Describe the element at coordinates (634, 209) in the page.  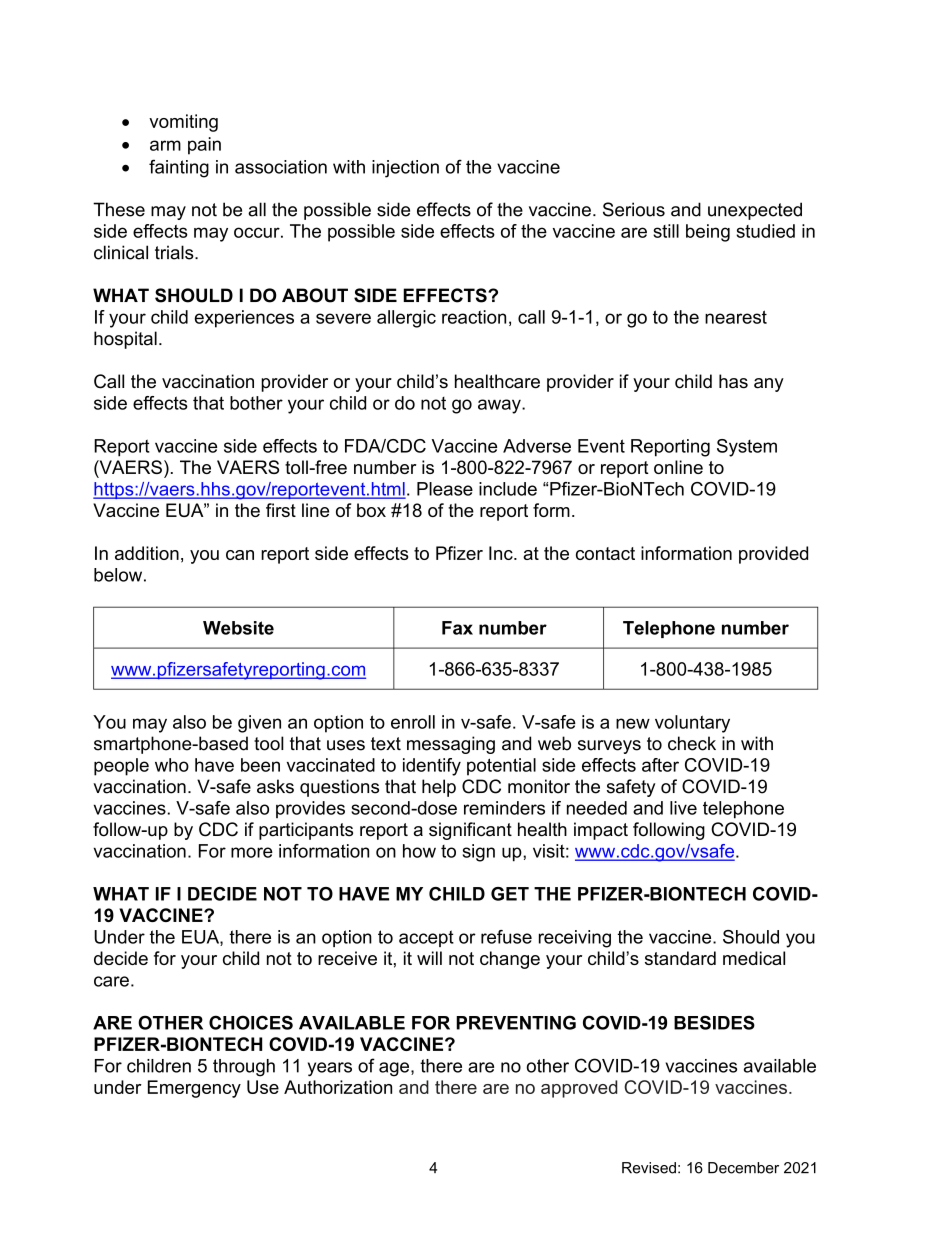
I see `Serious` at that location.
